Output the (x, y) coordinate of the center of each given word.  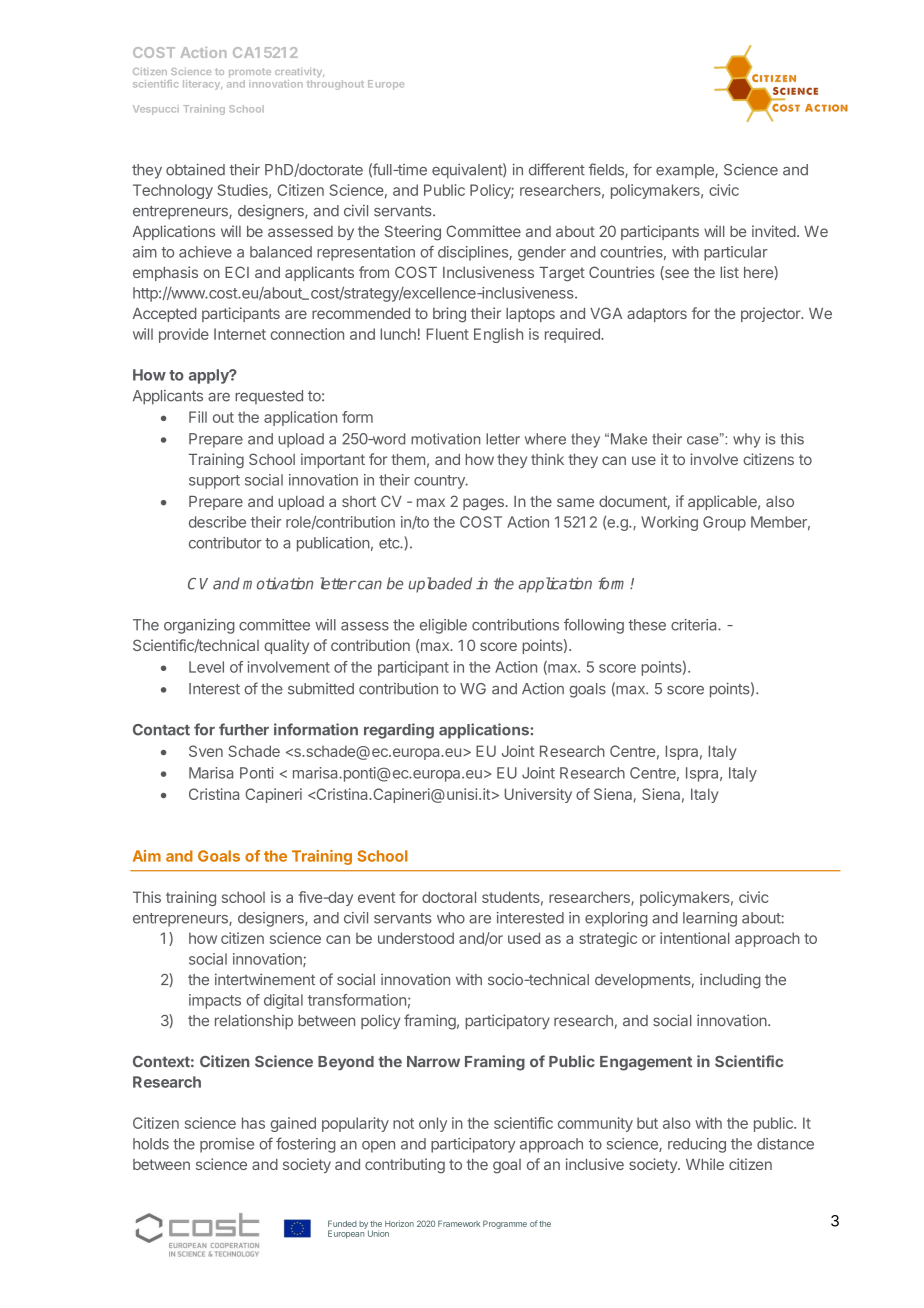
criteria (695, 625)
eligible (443, 626)
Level (206, 667)
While (705, 1164)
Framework (459, 1223)
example (686, 171)
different (557, 169)
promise (227, 1145)
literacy (202, 85)
